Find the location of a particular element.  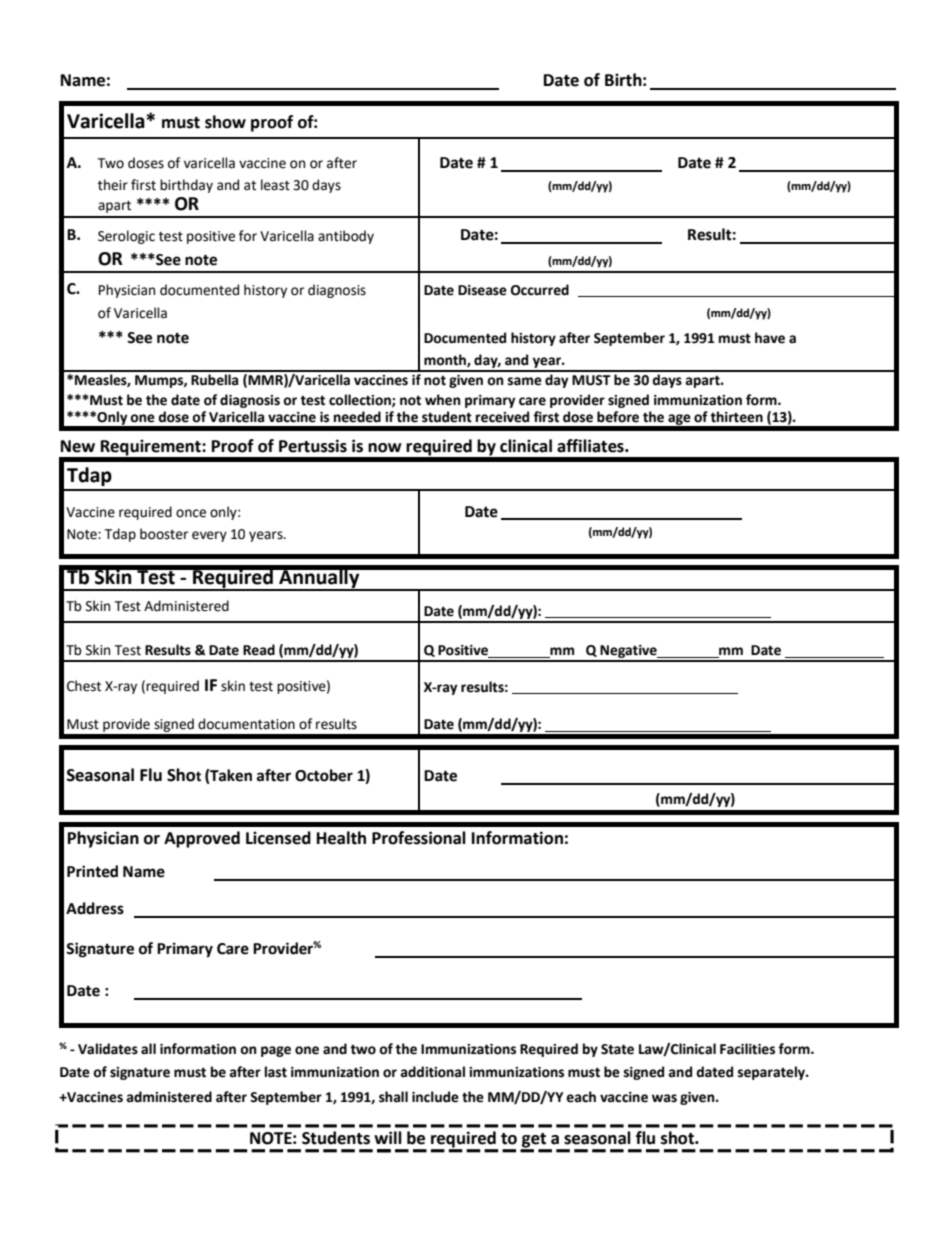

thirteen is located at coordinates (736, 417).
